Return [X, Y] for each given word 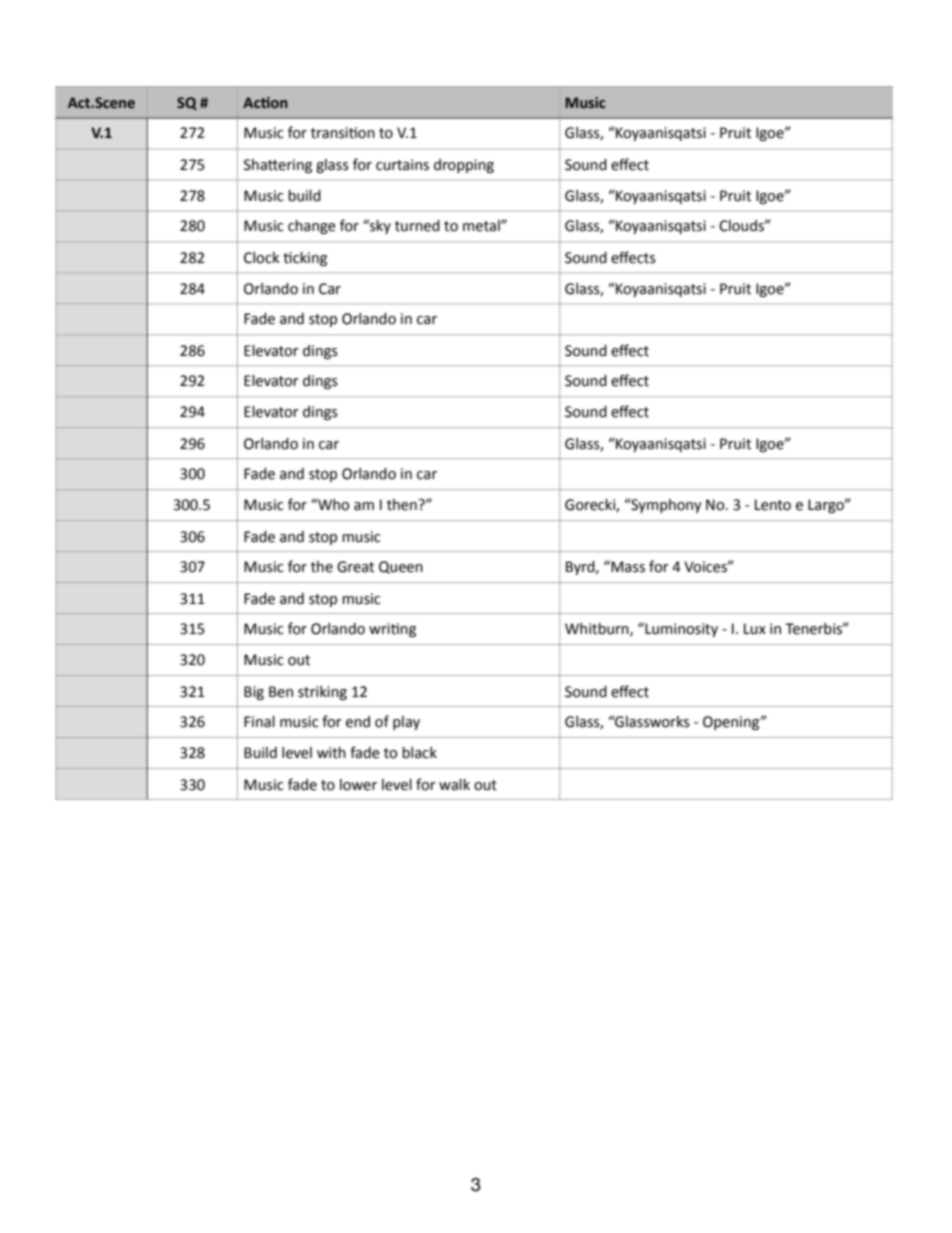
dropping [464, 166]
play [406, 723]
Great [355, 567]
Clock [262, 258]
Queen [401, 567]
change [312, 227]
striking [322, 693]
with [331, 753]
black [419, 753]
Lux [755, 629]
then [402, 505]
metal [482, 226]
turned [417, 226]
